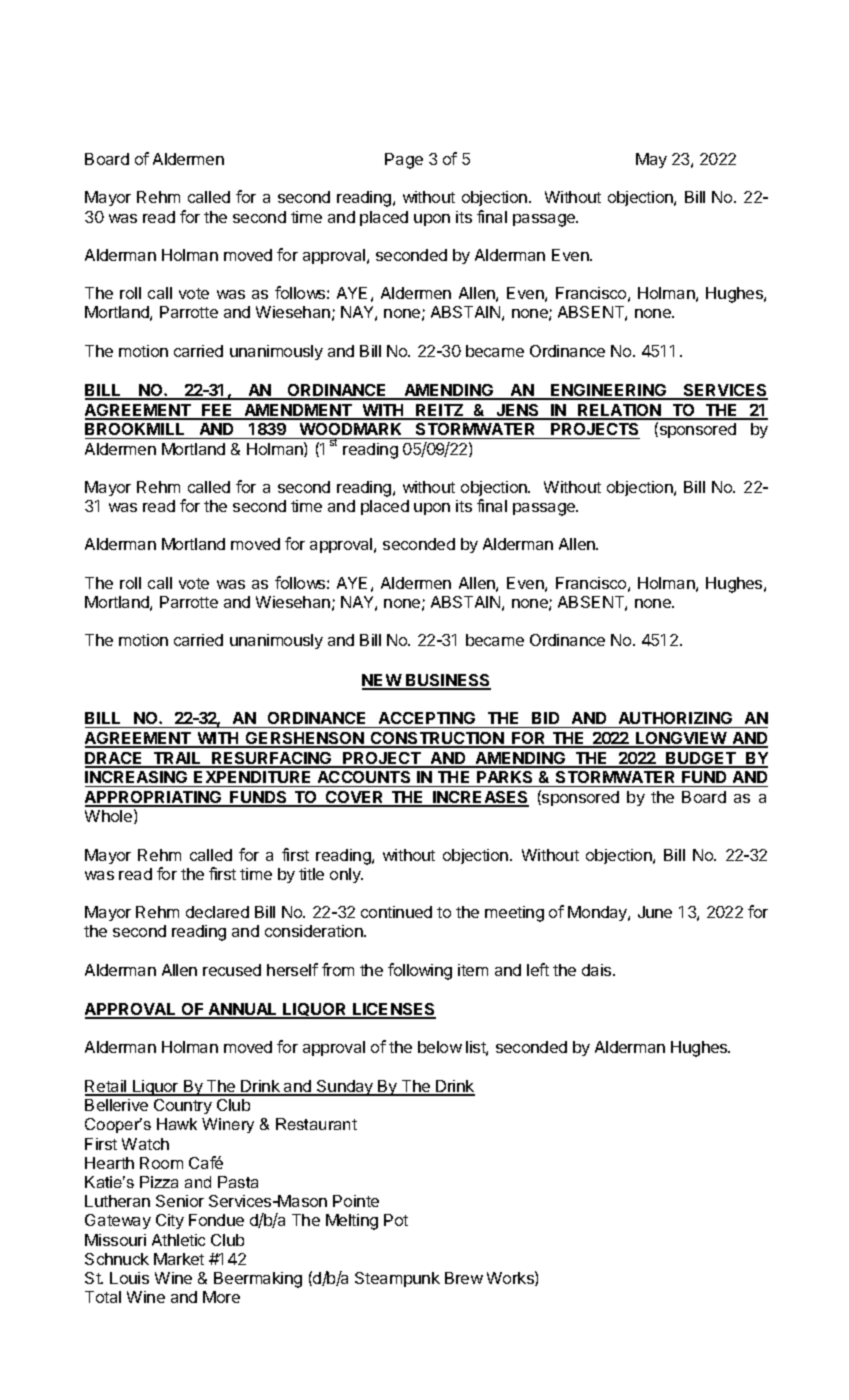  What do you see at coordinates (382, 681) in the screenshot?
I see `NEW` at bounding box center [382, 681].
